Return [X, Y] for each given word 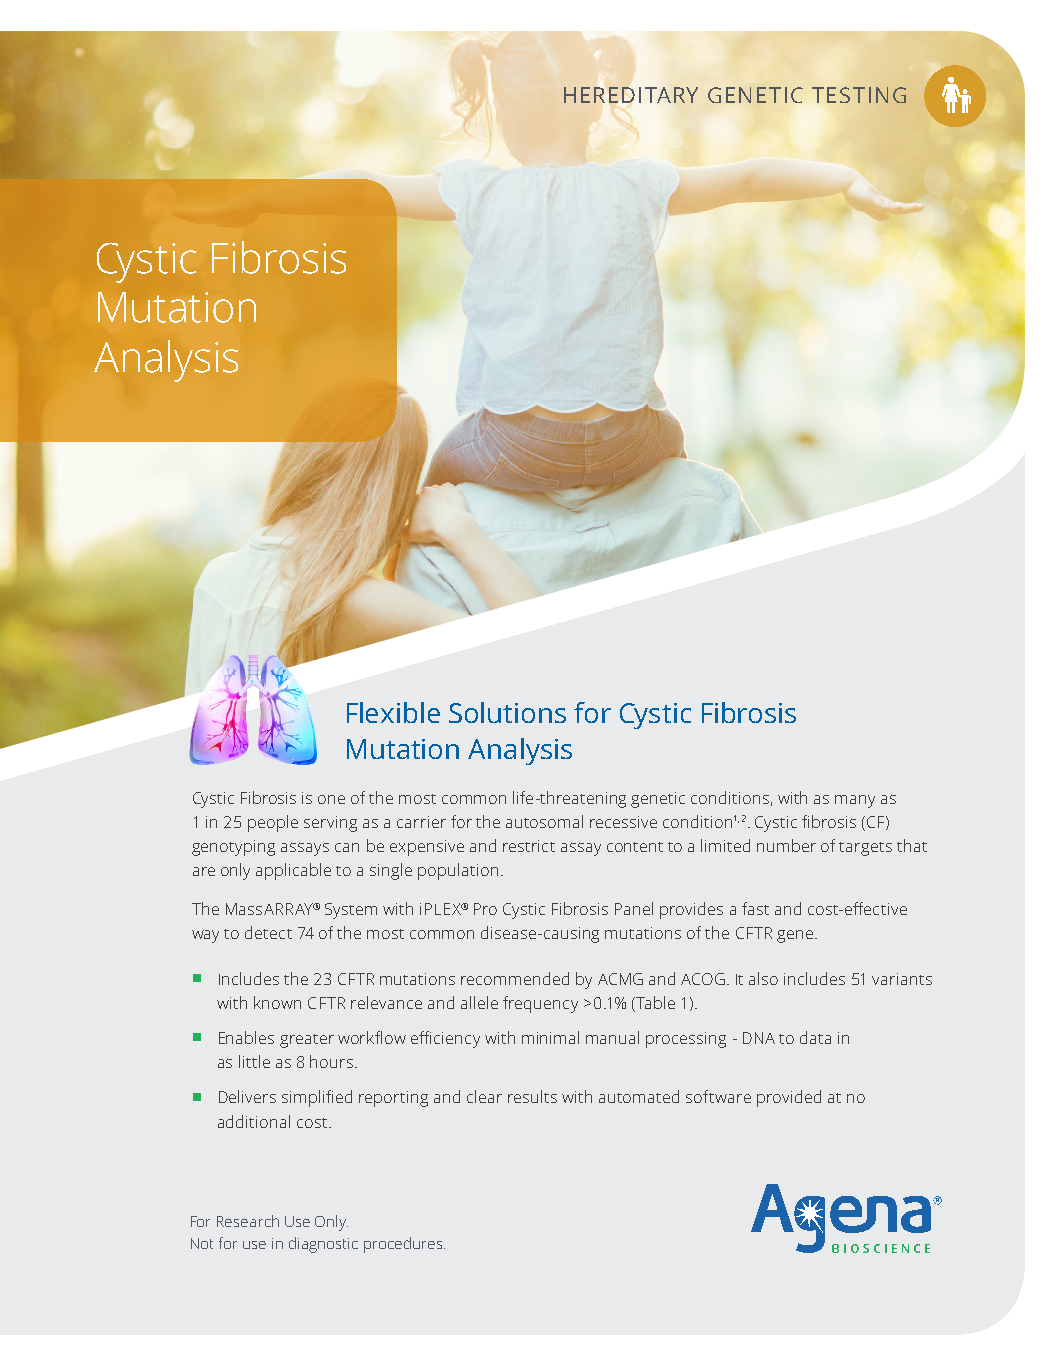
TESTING [859, 95]
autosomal [544, 821]
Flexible [393, 712]
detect [268, 932]
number [786, 845]
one [331, 799]
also [763, 978]
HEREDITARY [631, 95]
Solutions [507, 712]
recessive [623, 822]
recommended [515, 978]
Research [248, 1221]
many [855, 801]
